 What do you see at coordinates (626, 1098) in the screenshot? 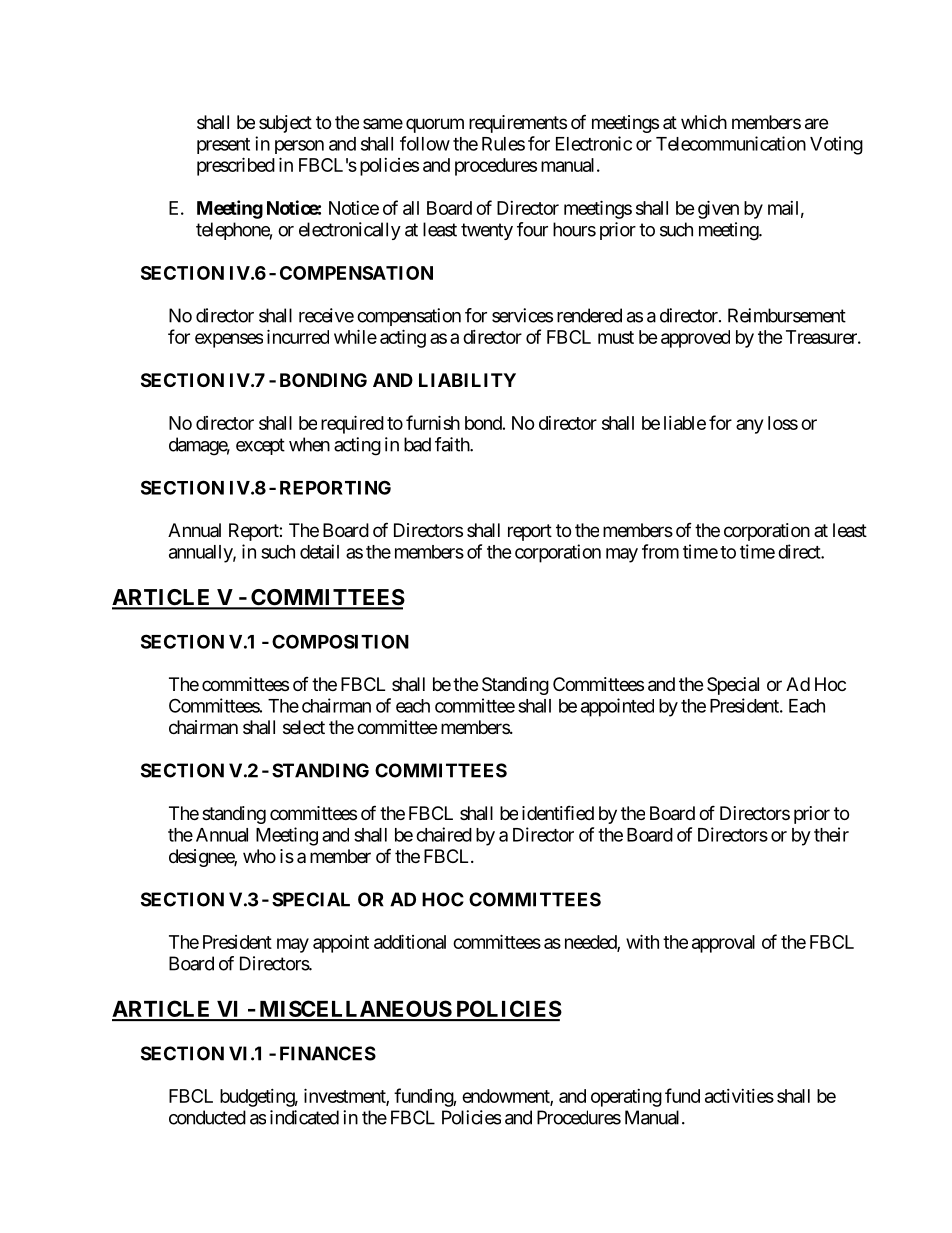
I see `operating` at bounding box center [626, 1098].
